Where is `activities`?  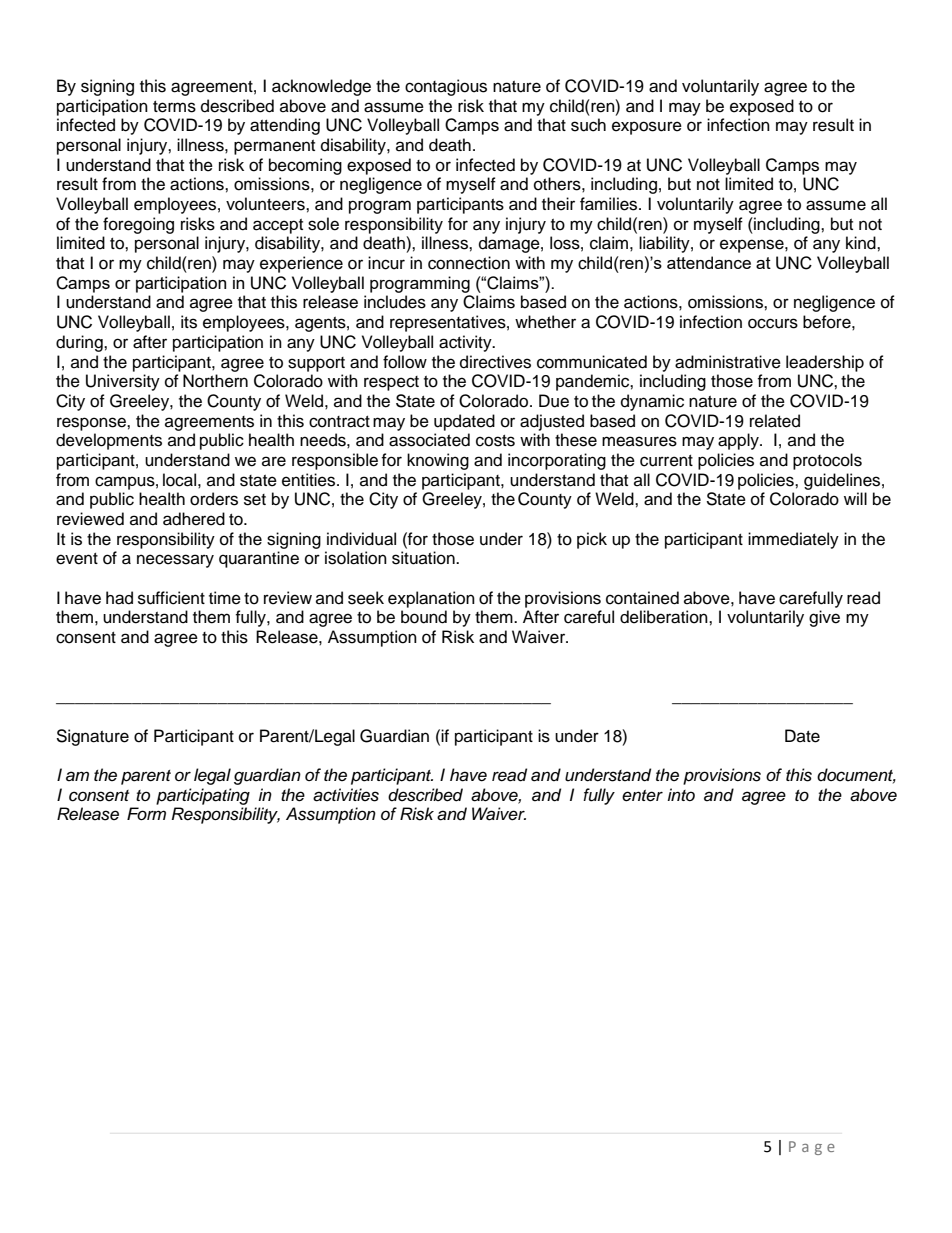 activities is located at coordinates (346, 795).
